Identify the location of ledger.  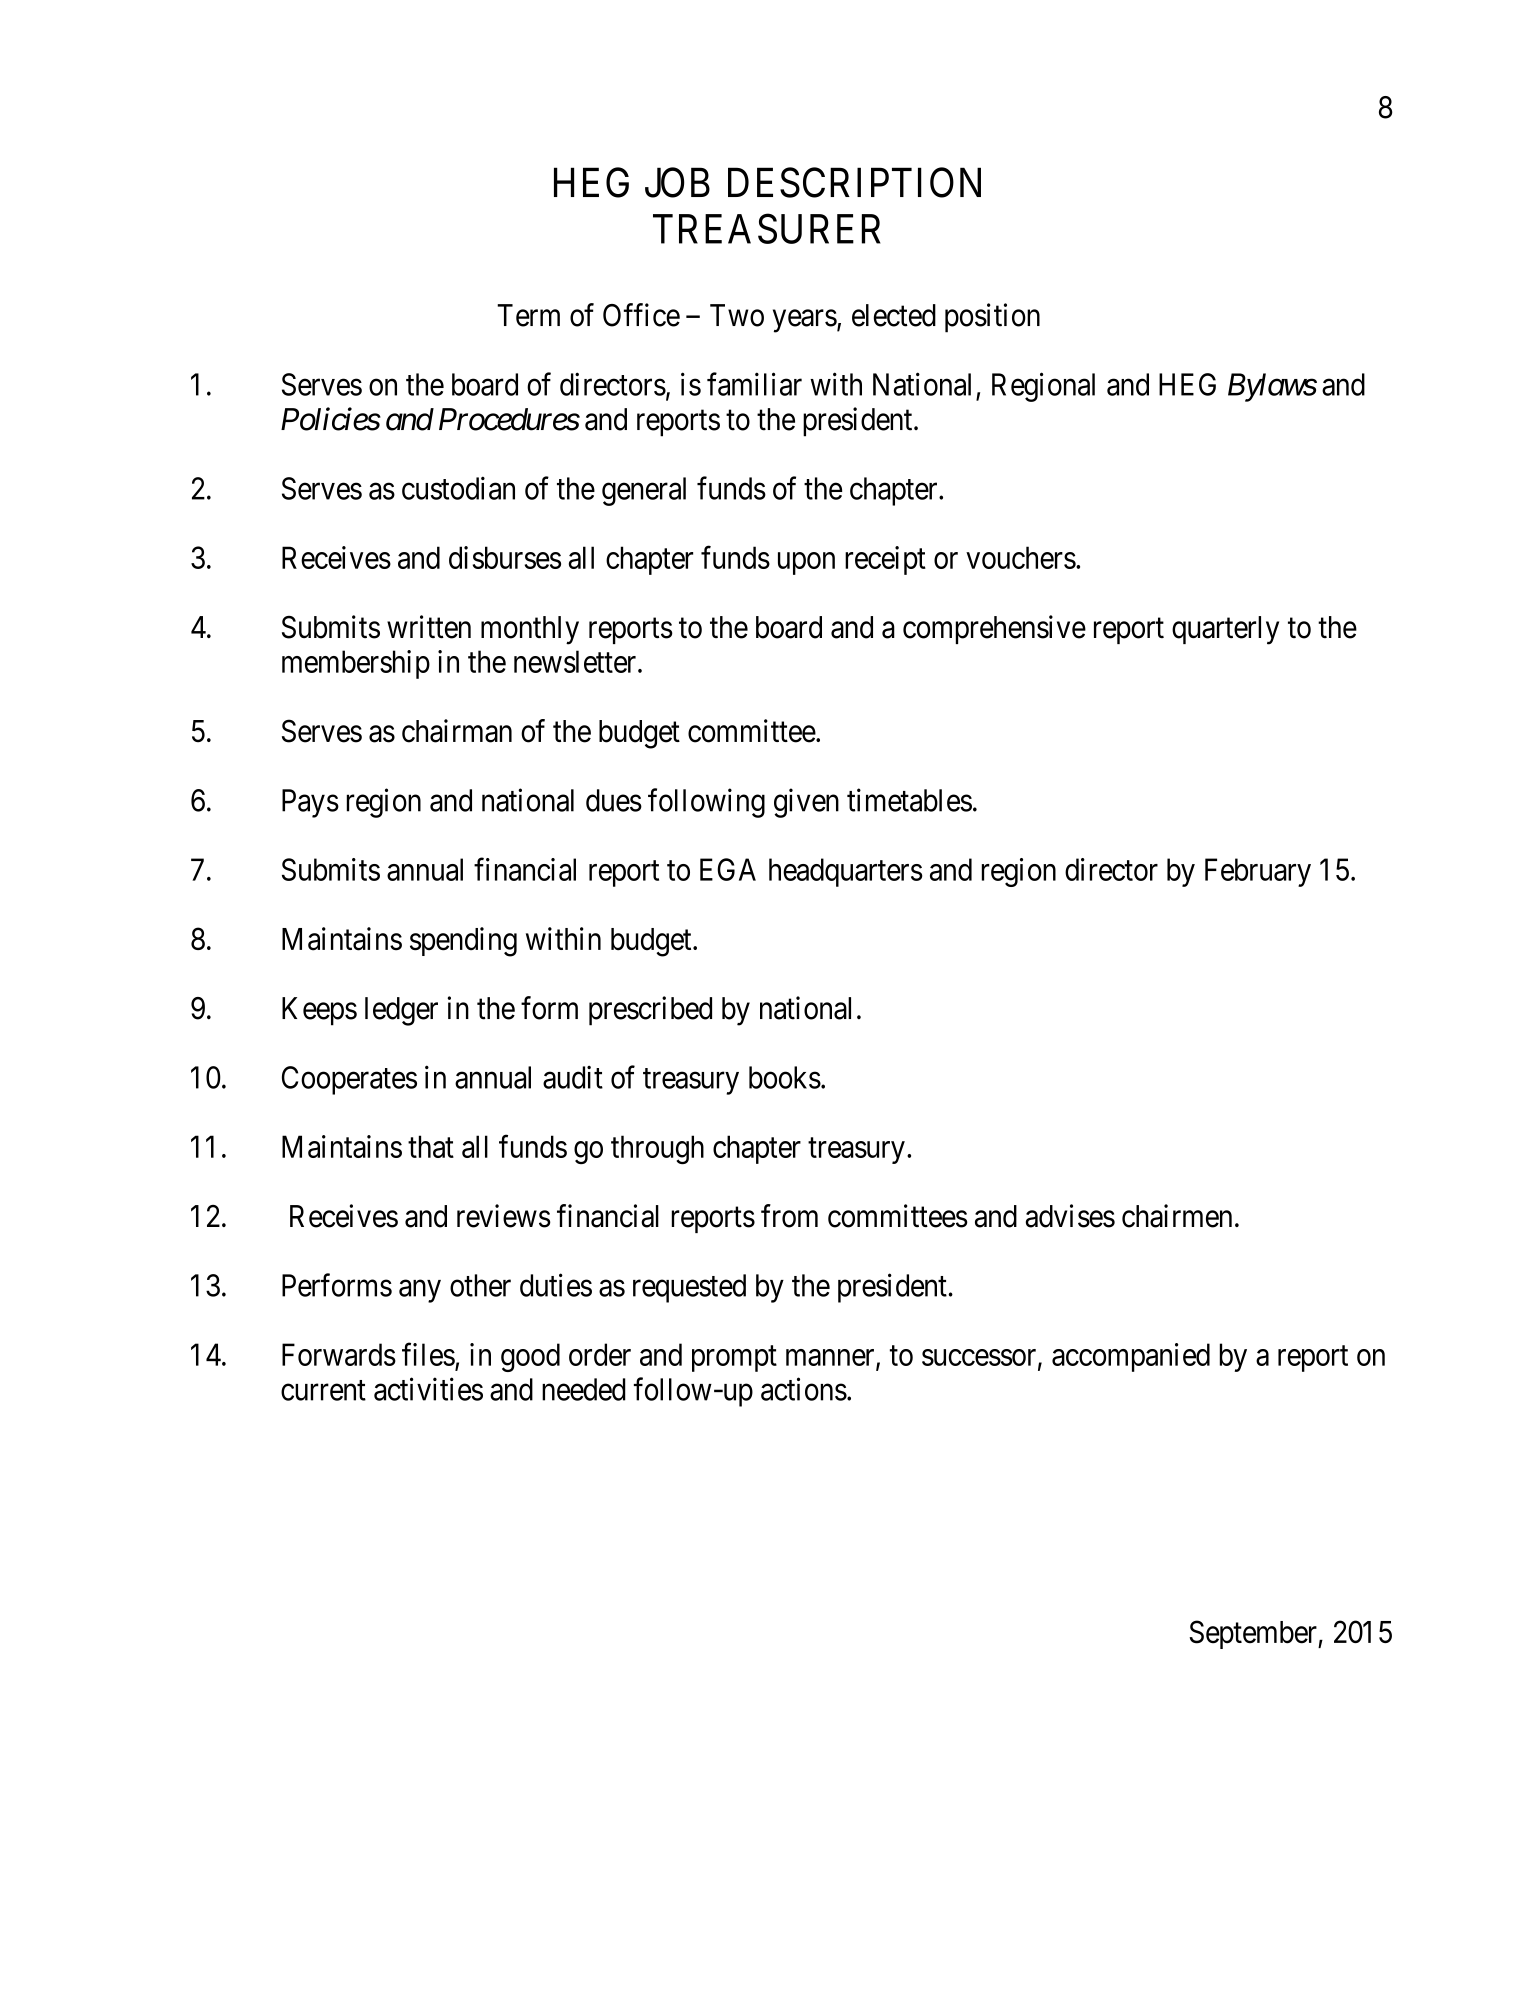
(401, 1011).
